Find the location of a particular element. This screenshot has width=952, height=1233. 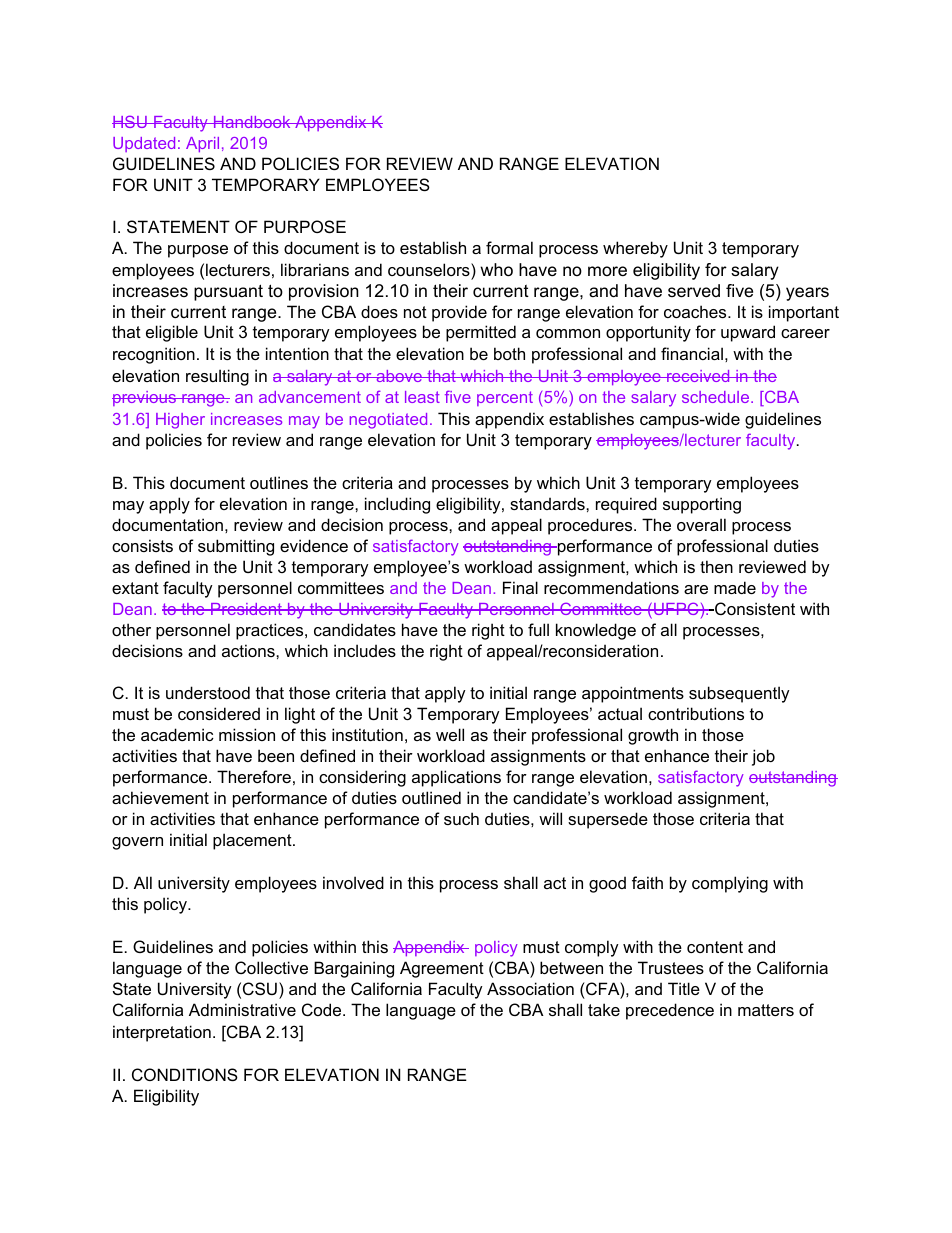

received is located at coordinates (698, 376).
